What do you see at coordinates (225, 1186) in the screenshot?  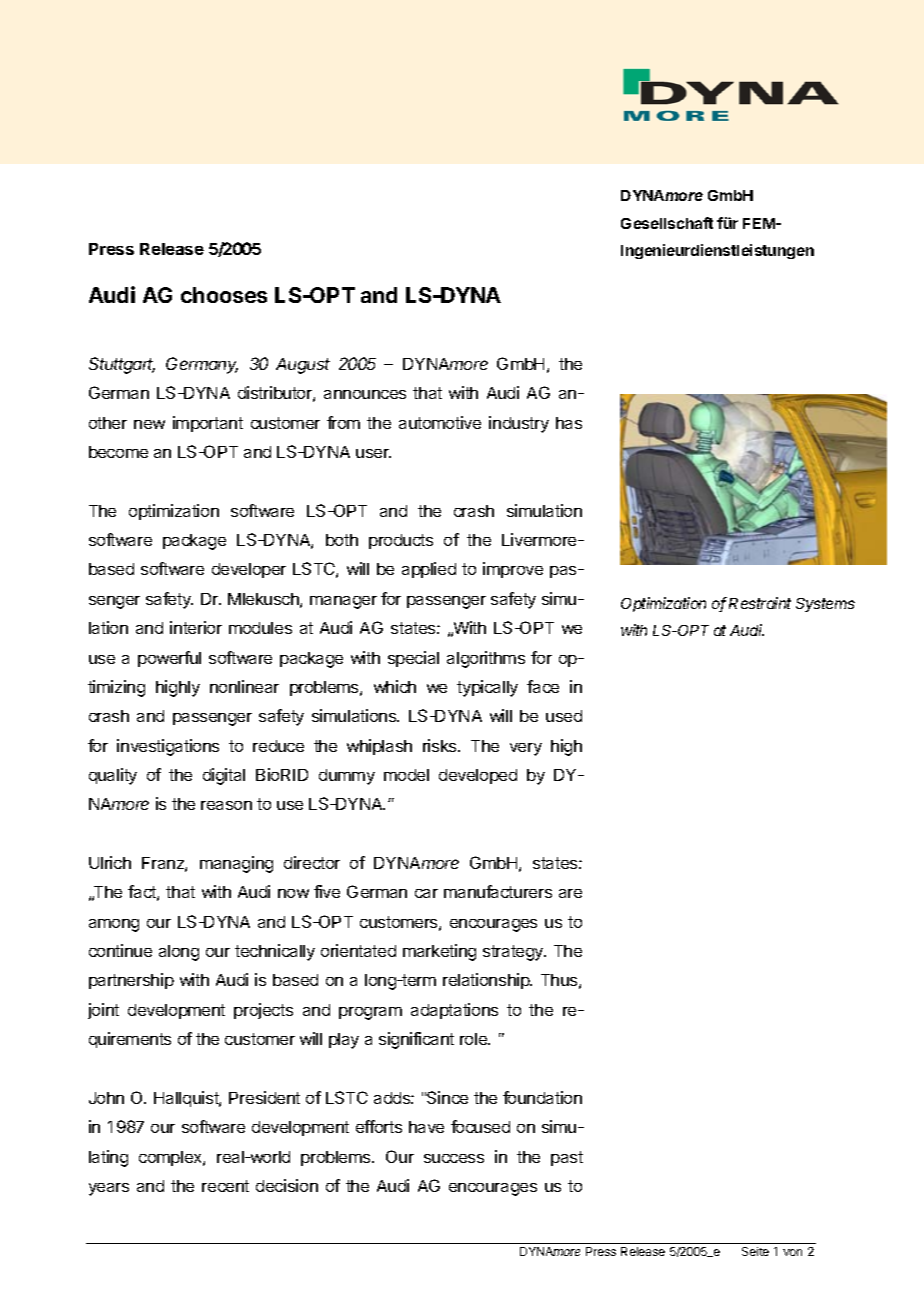 I see `recent` at bounding box center [225, 1186].
